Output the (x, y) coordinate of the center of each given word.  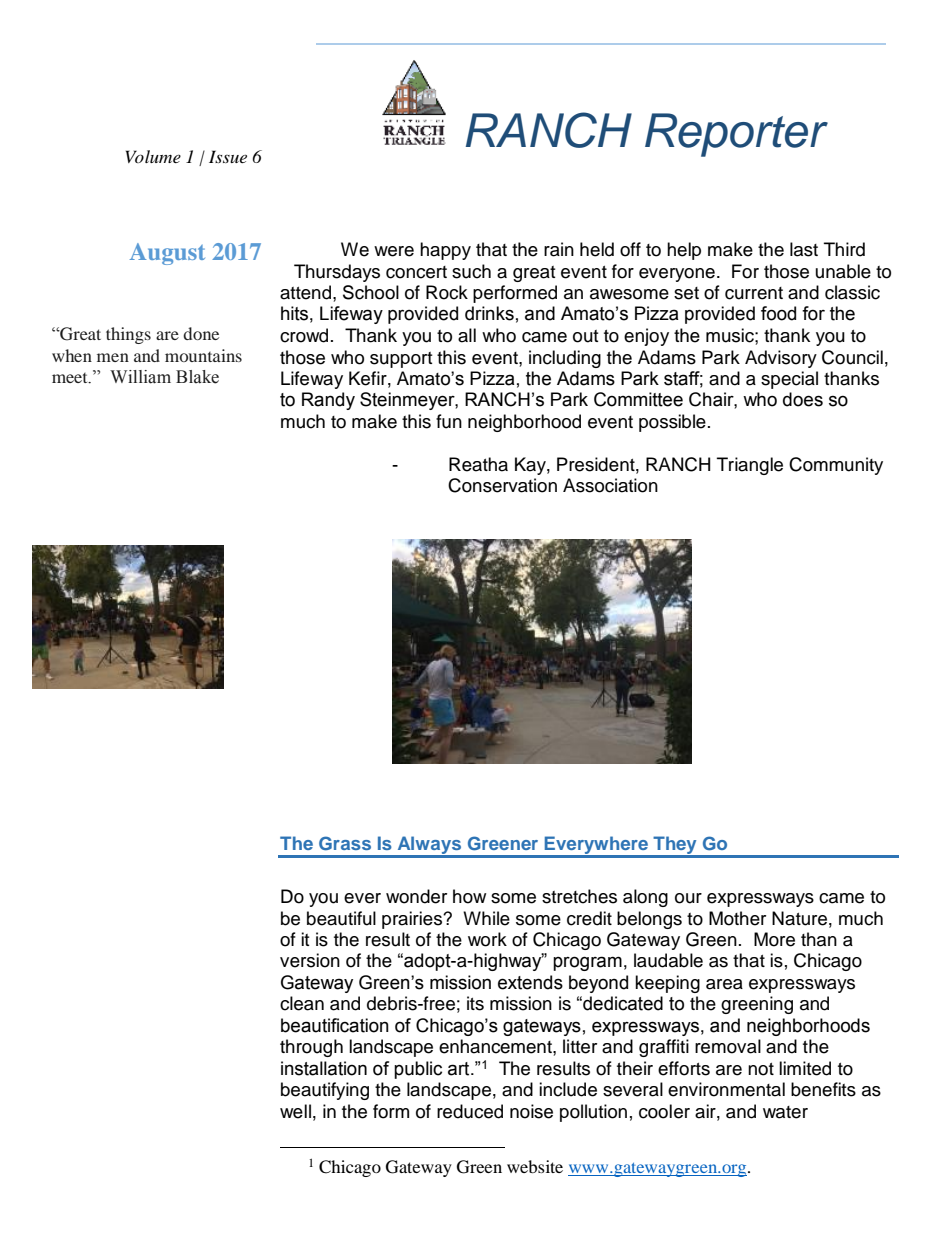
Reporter (736, 135)
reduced (470, 1111)
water (785, 1112)
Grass (345, 843)
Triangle (750, 466)
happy (445, 251)
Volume (153, 156)
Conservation (502, 485)
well (295, 1111)
